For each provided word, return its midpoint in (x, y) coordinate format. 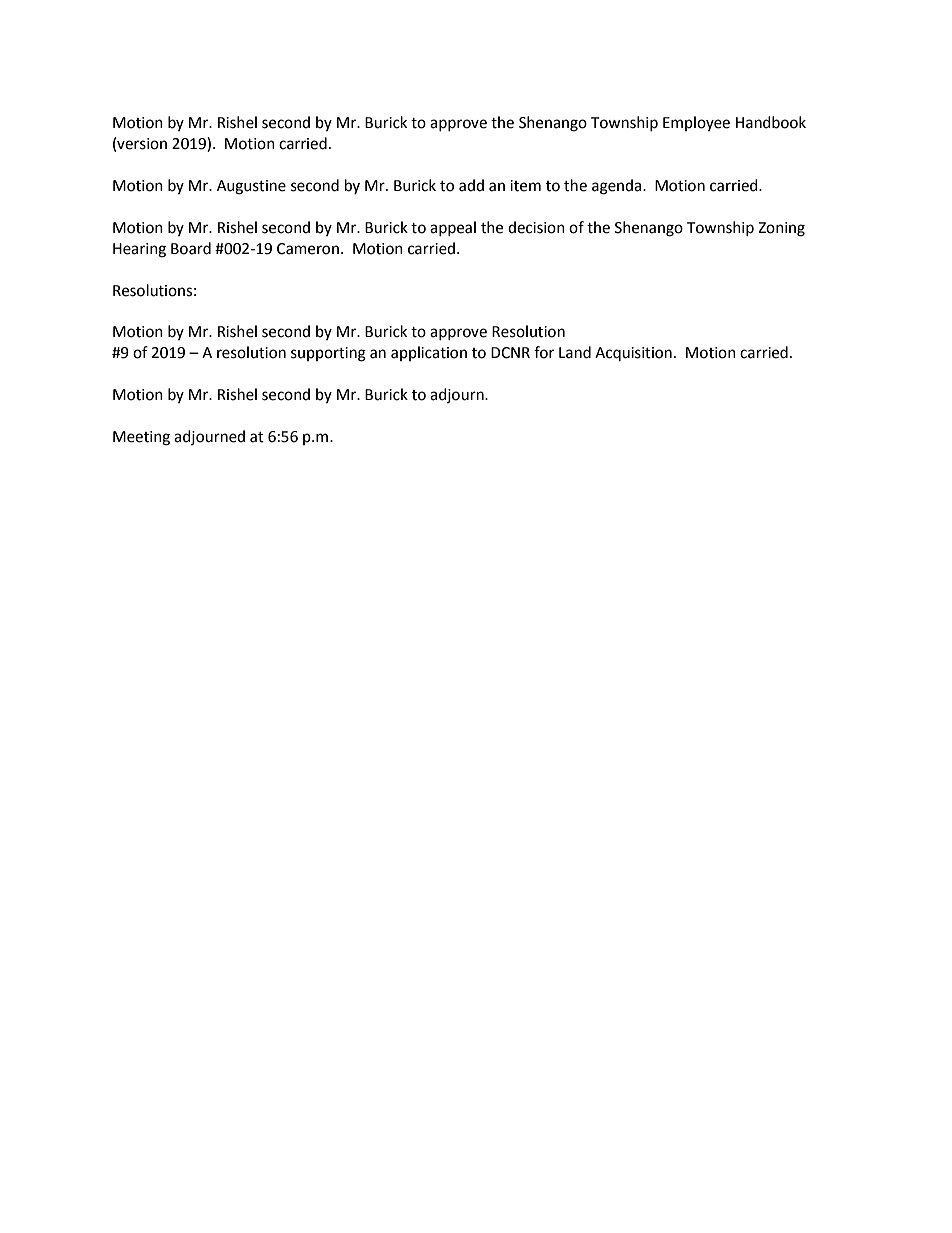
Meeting (141, 438)
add (471, 185)
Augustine (251, 187)
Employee (696, 123)
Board (191, 248)
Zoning (781, 229)
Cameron (308, 249)
